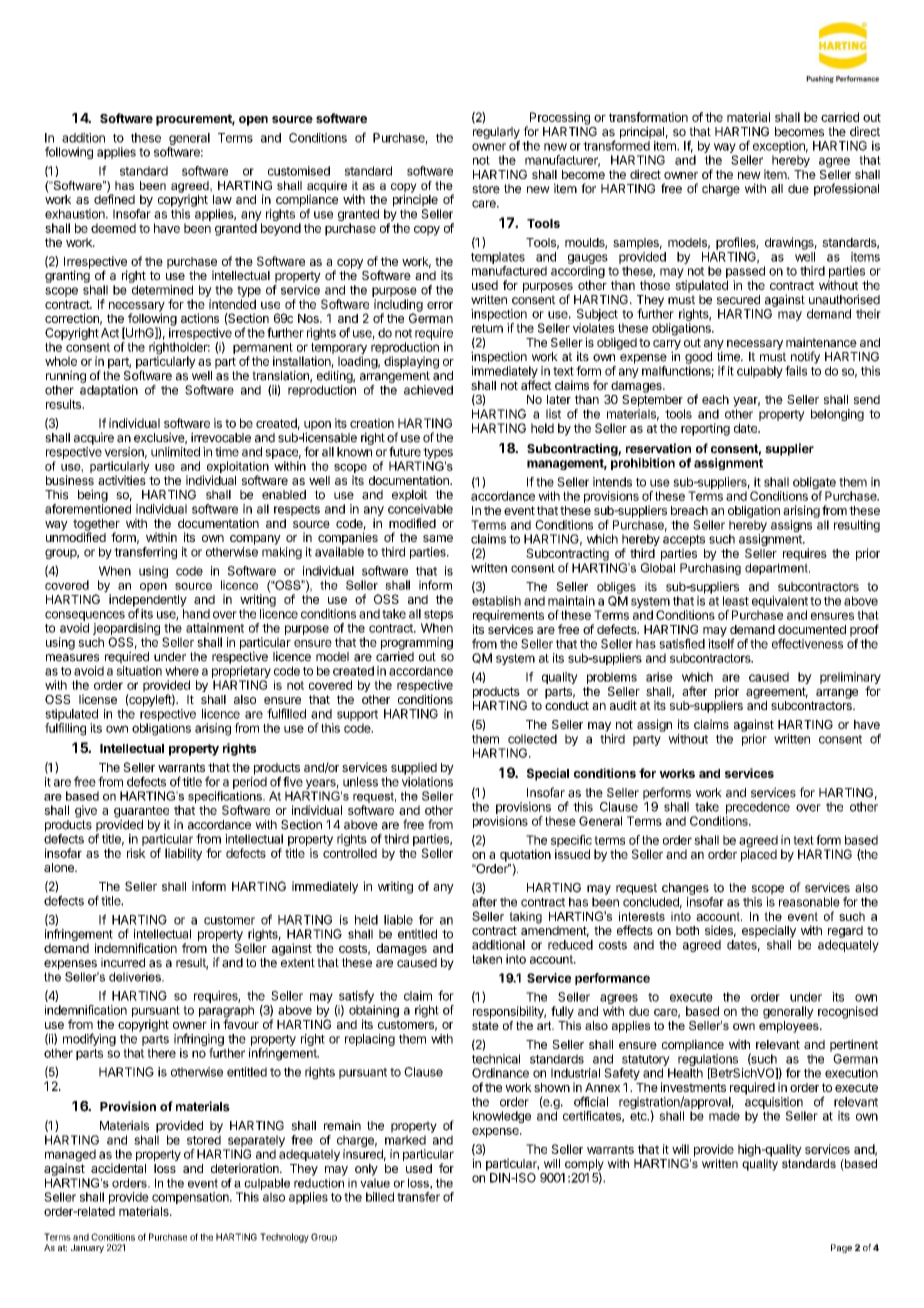  Describe the element at coordinates (496, 134) in the document. I see `regularly` at that location.
